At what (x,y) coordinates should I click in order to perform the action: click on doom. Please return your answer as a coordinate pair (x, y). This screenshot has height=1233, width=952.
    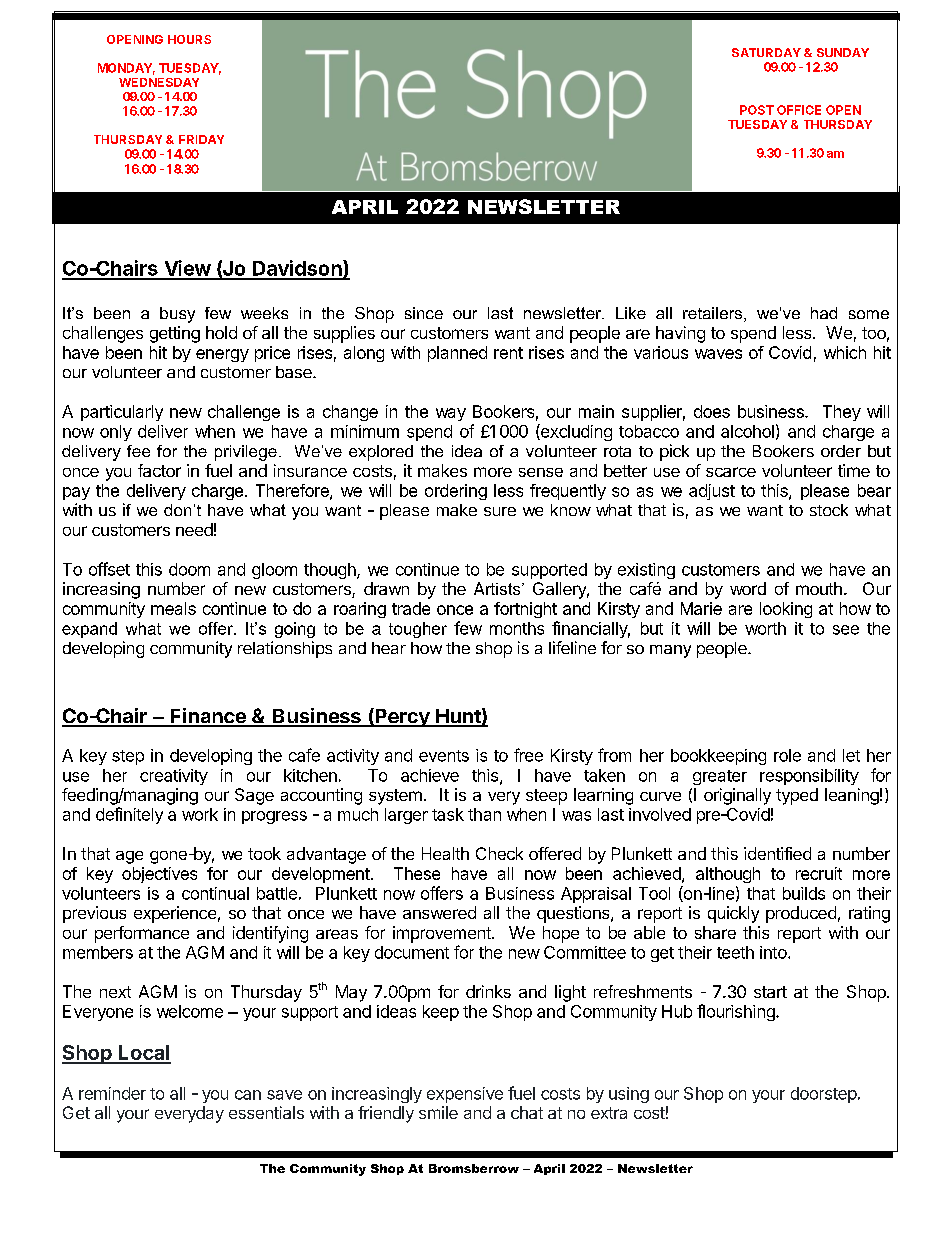
    Looking at the image, I should click on (189, 569).
